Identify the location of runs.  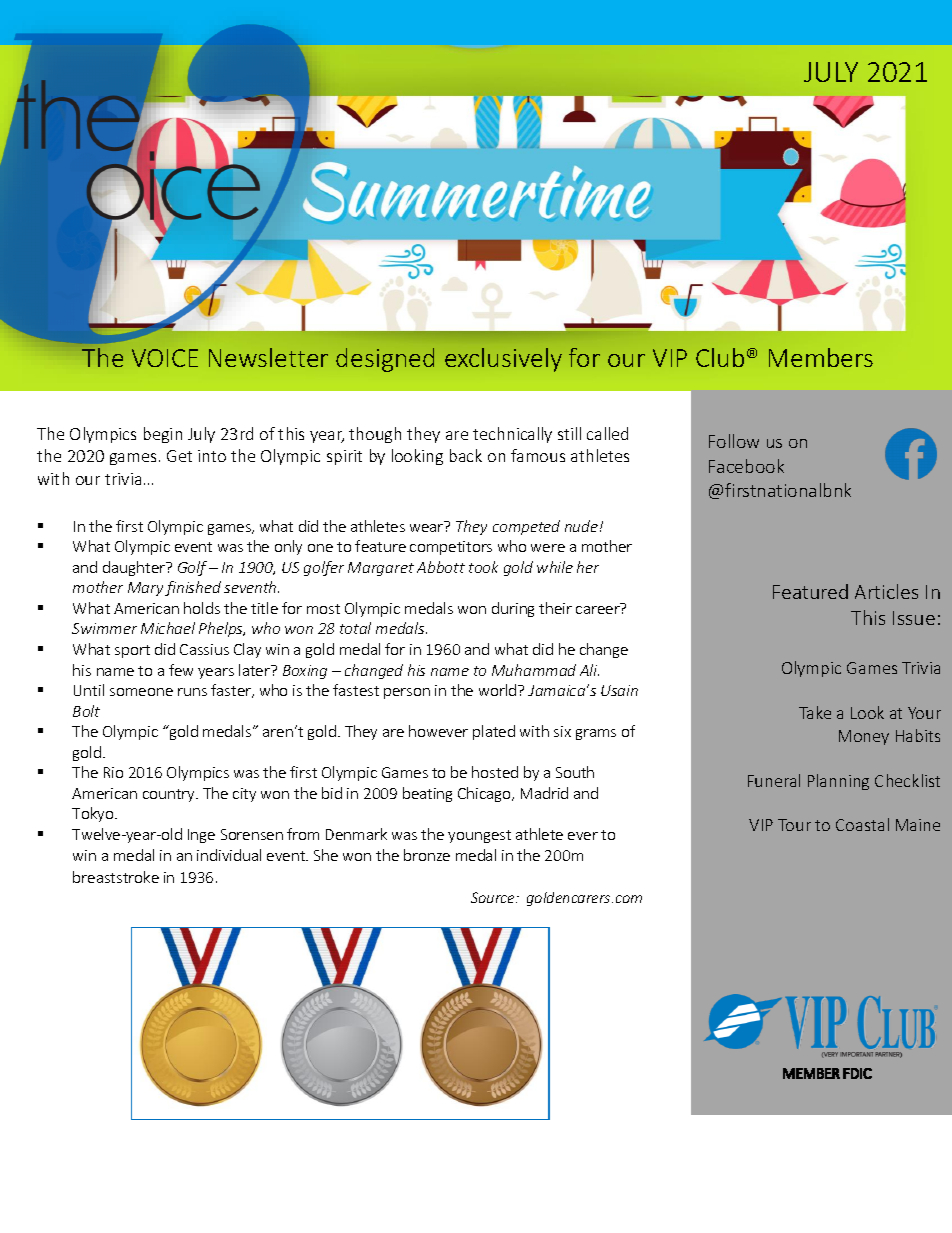
(192, 692).
